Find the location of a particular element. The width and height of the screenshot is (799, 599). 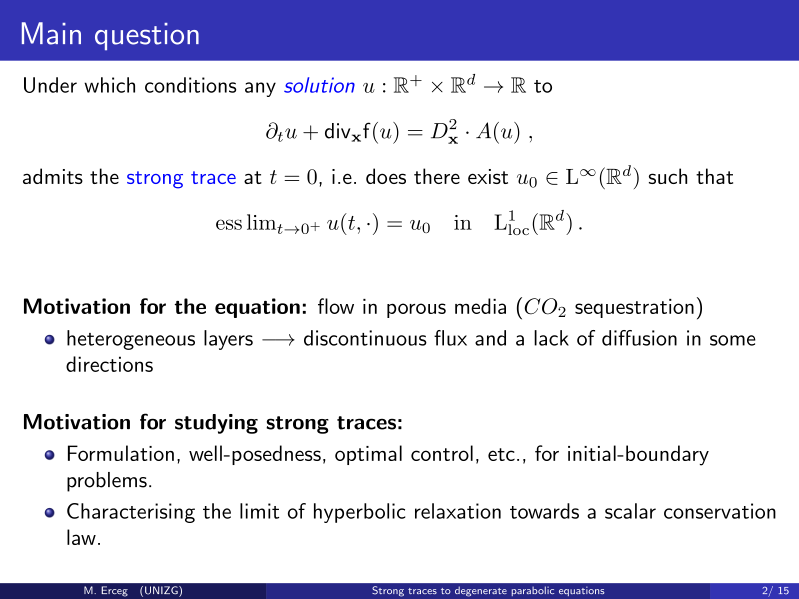

such is located at coordinates (668, 176).
